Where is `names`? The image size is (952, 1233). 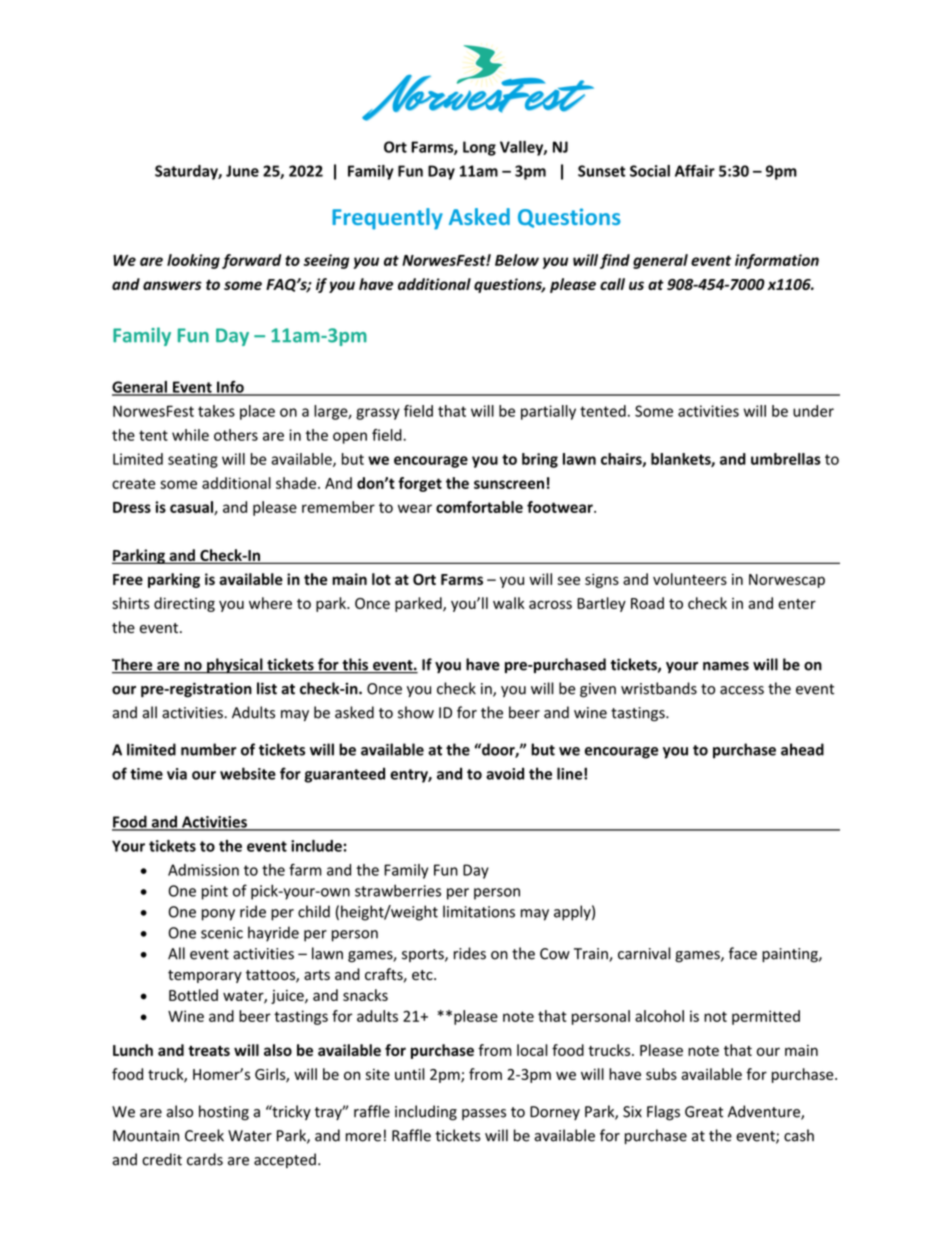 names is located at coordinates (726, 666).
